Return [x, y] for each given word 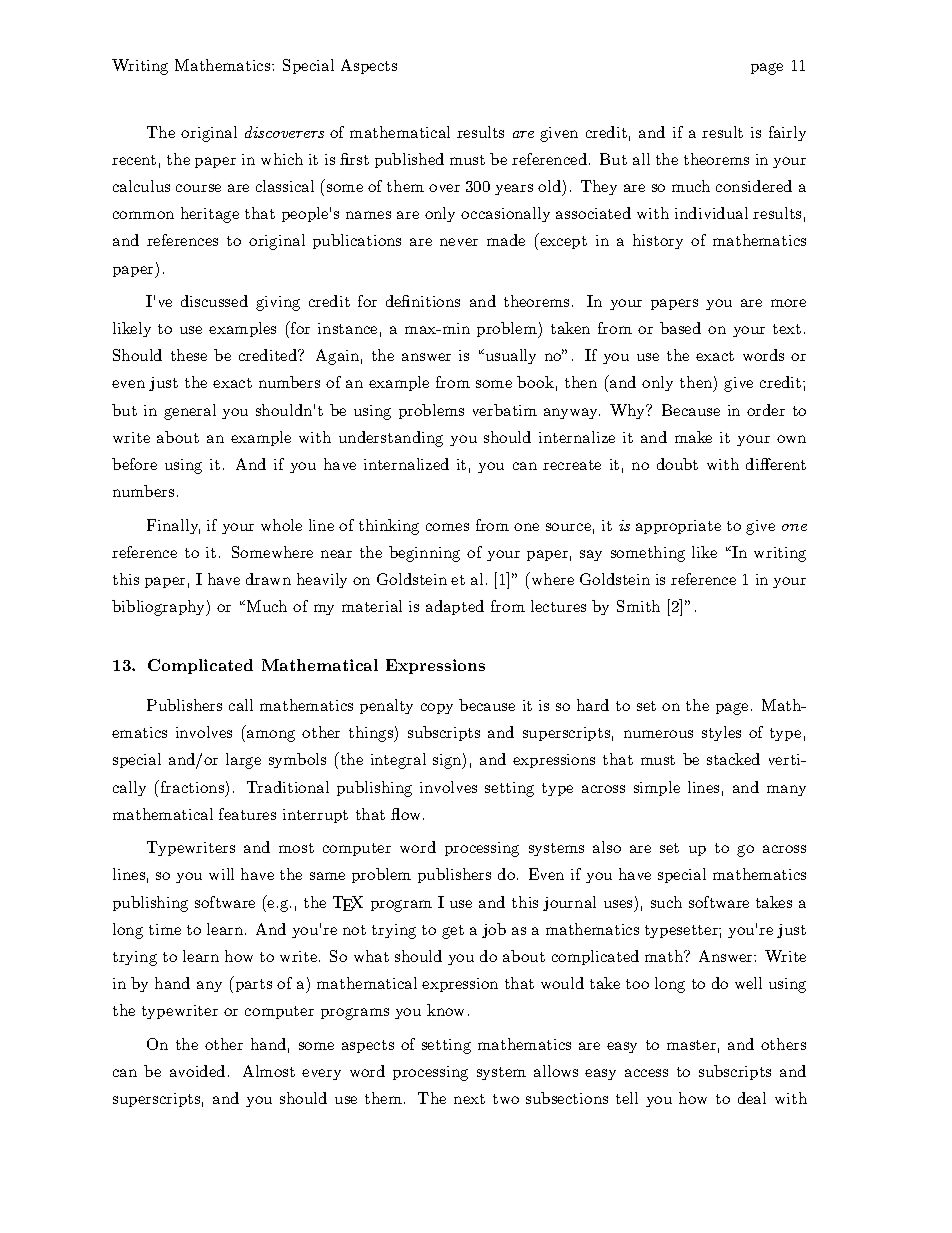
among [269, 736]
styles [721, 733]
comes [447, 527]
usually [509, 356]
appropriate [678, 527]
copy [437, 708]
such [666, 902]
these [189, 355]
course [198, 188]
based [680, 328]
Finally [173, 526]
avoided [197, 1071]
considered [754, 186]
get [453, 932]
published [409, 160]
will [221, 874]
